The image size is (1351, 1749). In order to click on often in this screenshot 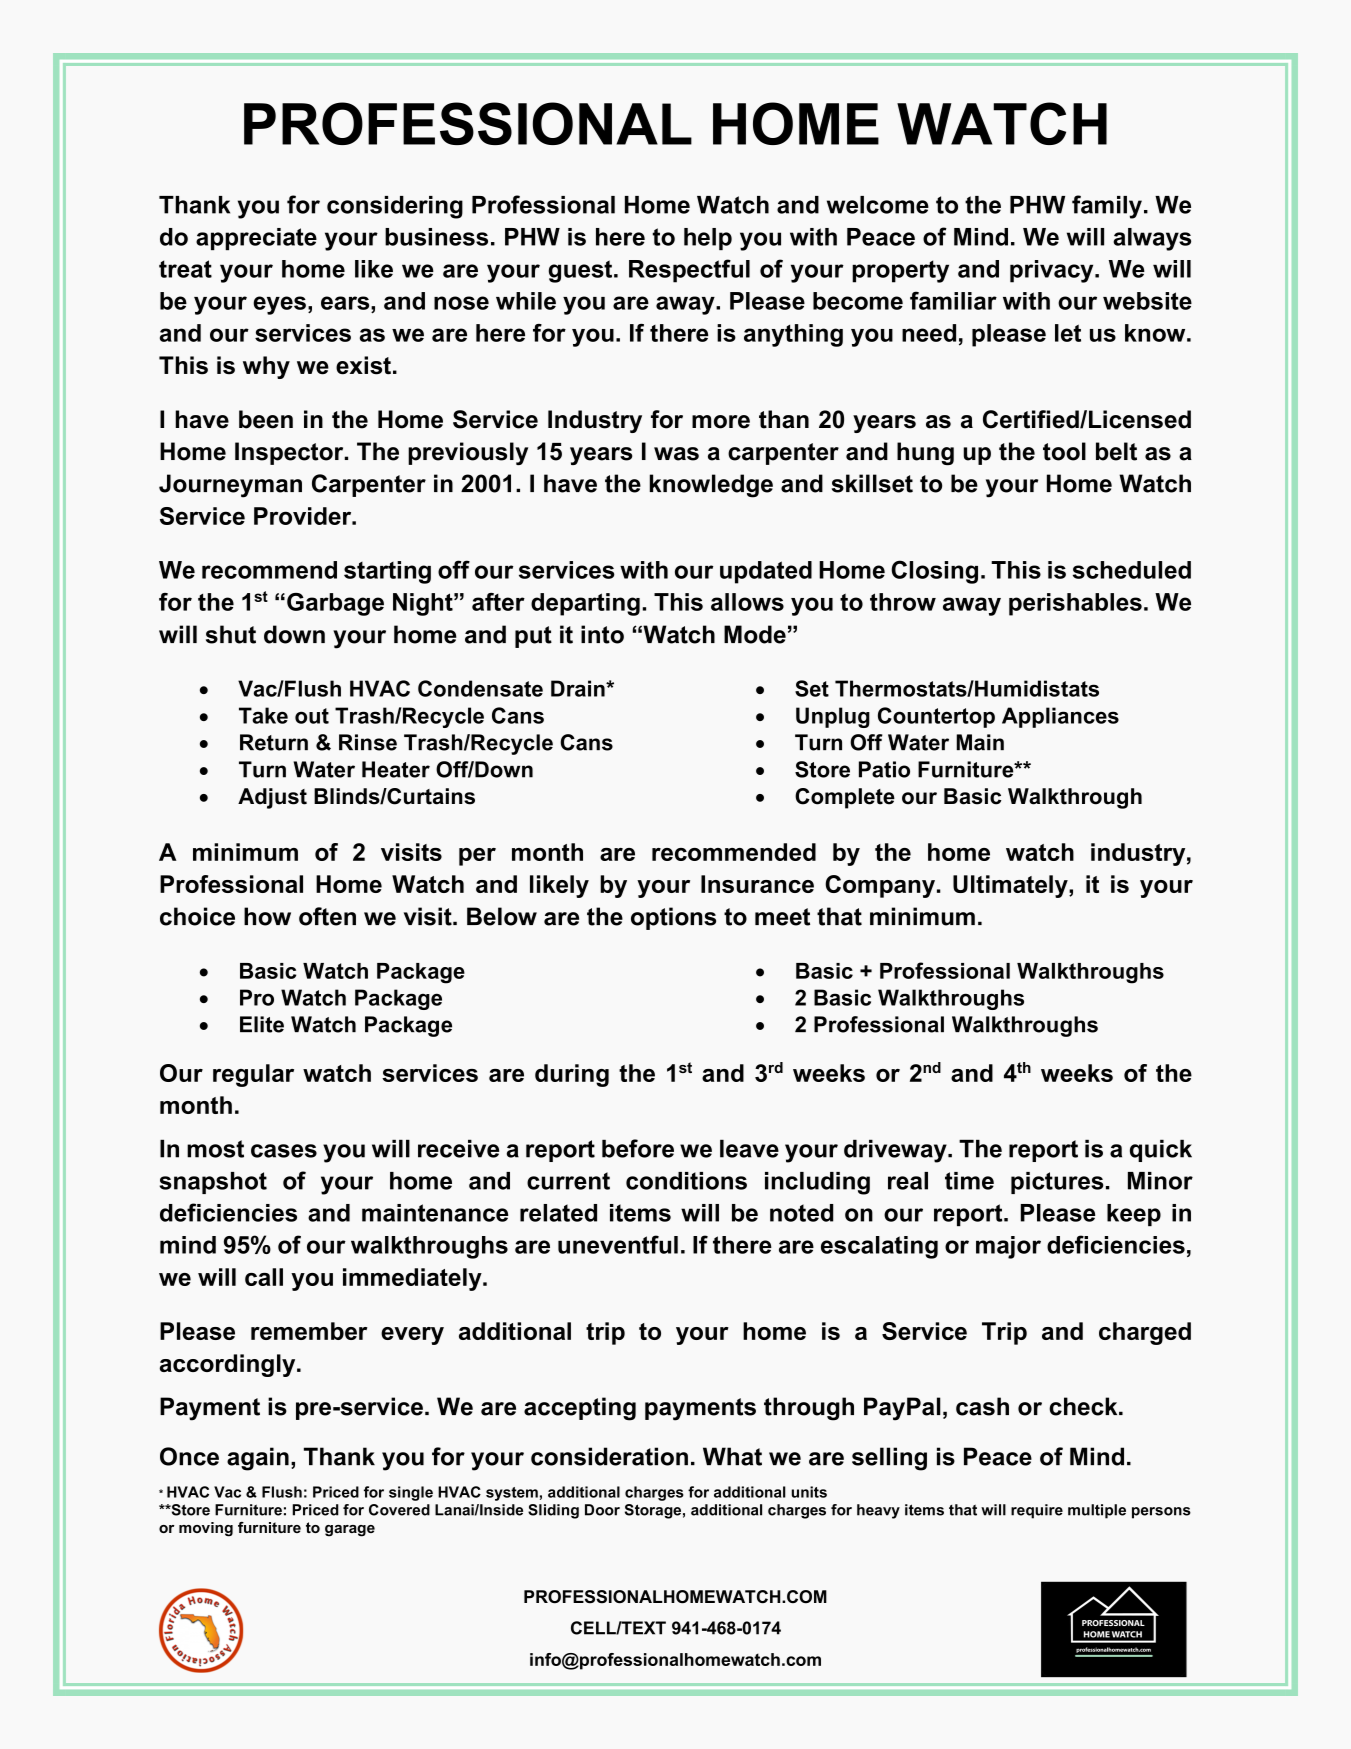, I will do `click(327, 916)`.
